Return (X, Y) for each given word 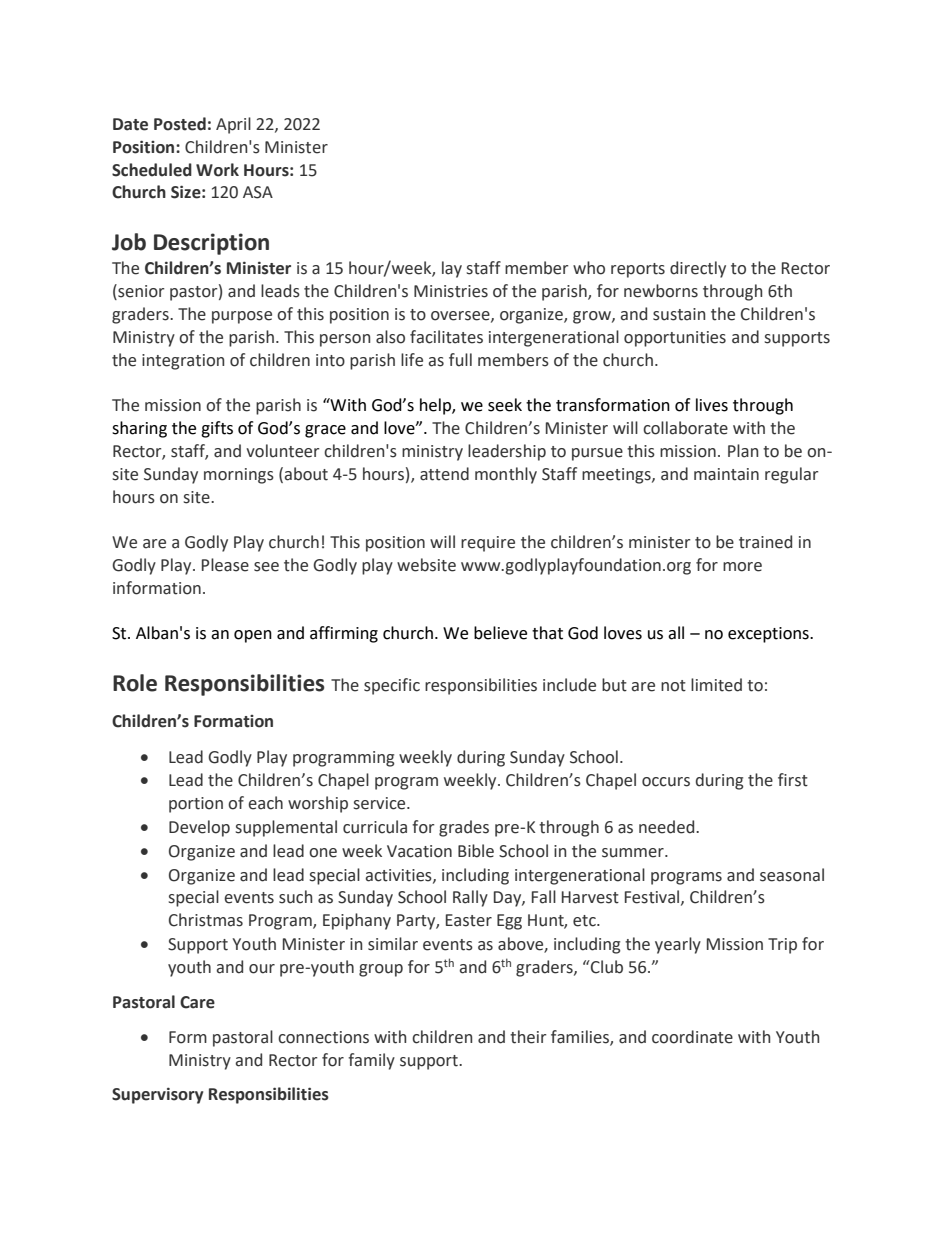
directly (698, 269)
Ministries (451, 291)
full (460, 360)
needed (668, 827)
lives (712, 405)
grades (464, 828)
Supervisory (157, 1095)
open (253, 636)
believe (500, 633)
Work (217, 170)
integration (183, 362)
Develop (199, 828)
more (742, 567)
